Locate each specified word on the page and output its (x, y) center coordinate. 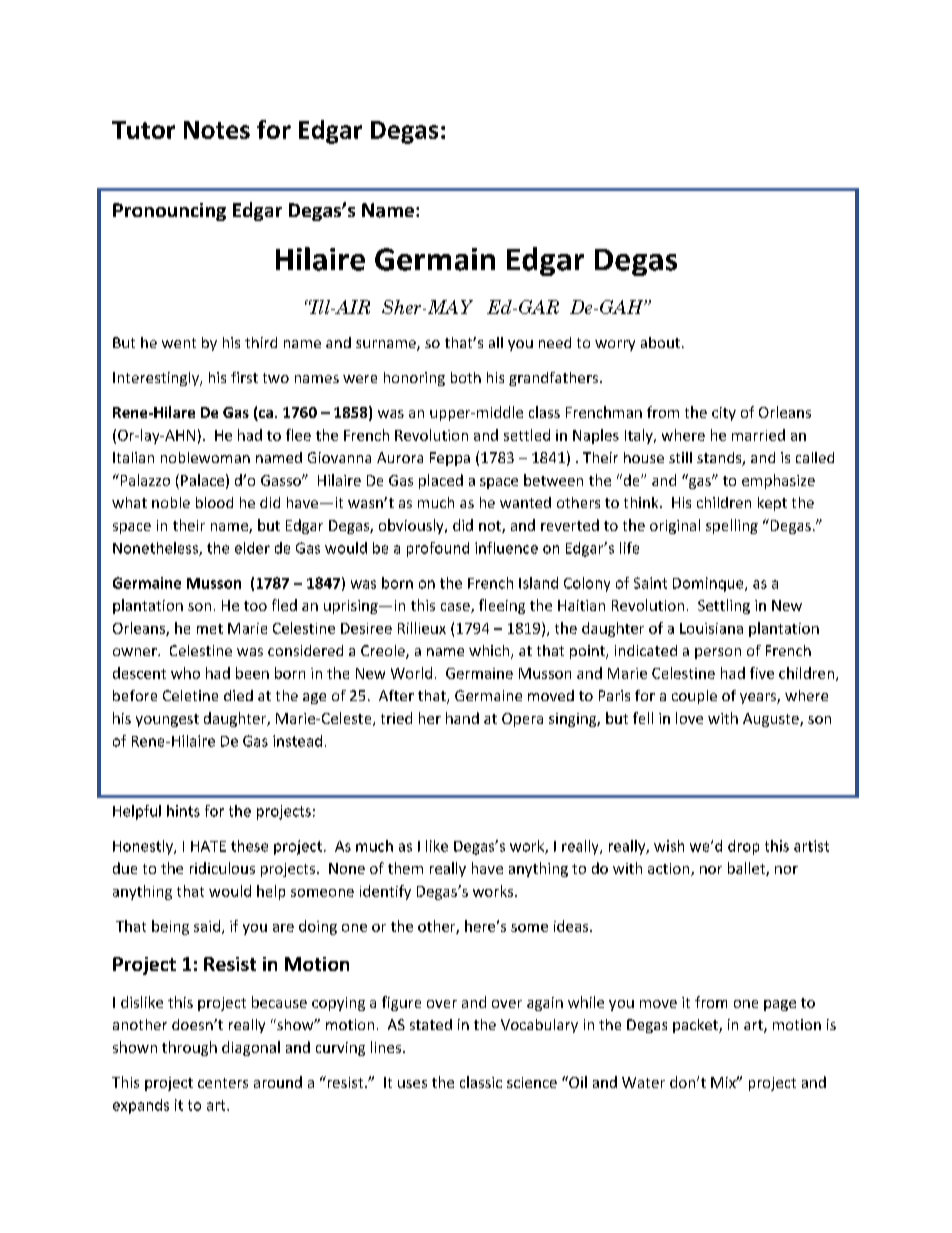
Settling (724, 606)
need (555, 342)
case (456, 608)
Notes (217, 130)
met (210, 629)
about (660, 342)
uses (412, 1084)
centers (223, 1083)
